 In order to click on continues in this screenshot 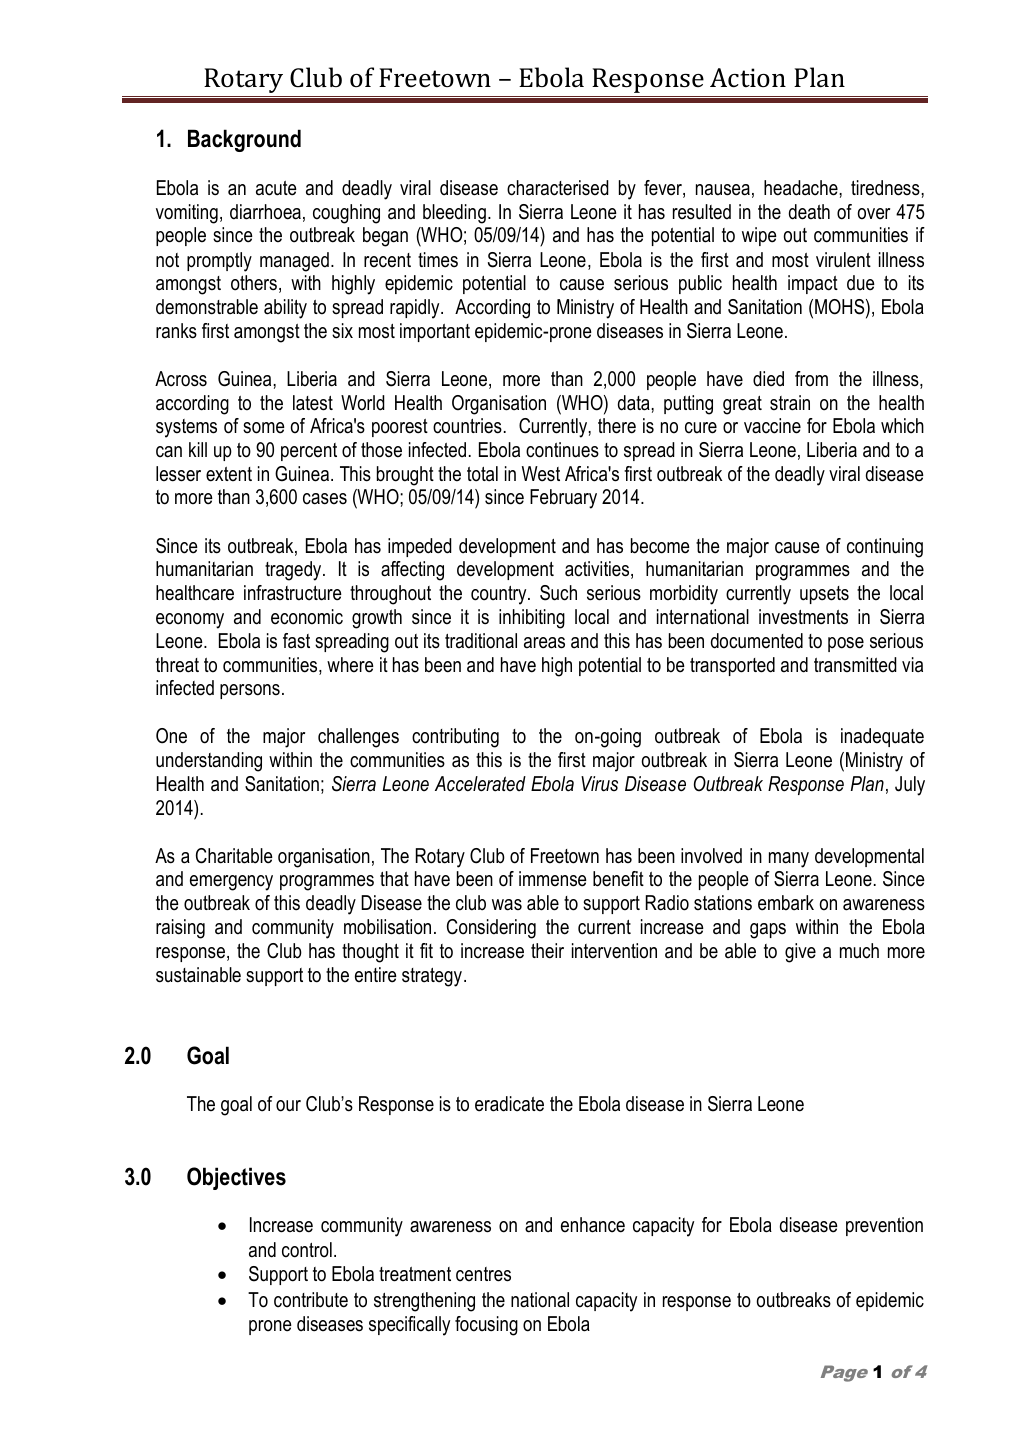, I will do `click(562, 450)`.
